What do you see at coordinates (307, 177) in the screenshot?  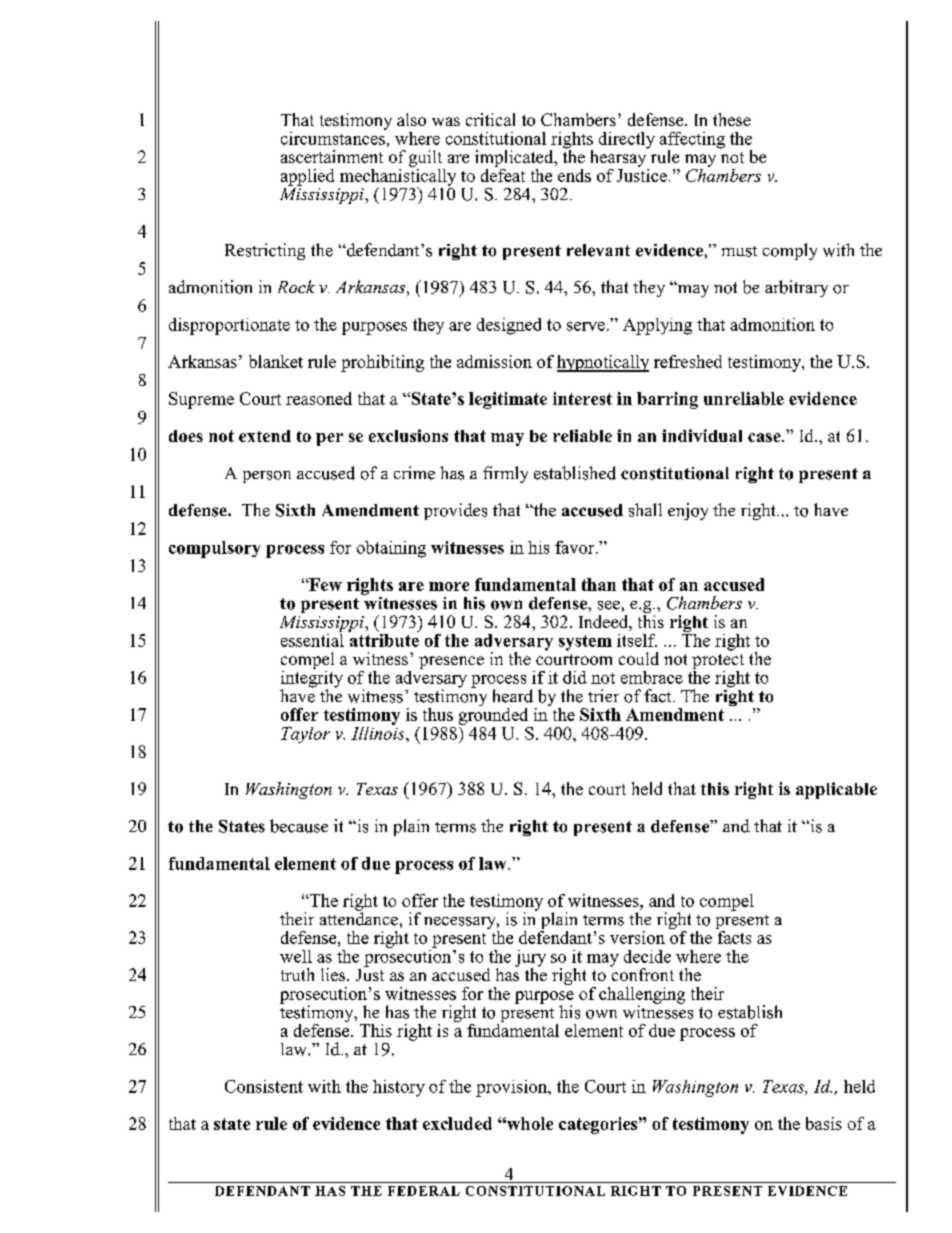 I see `applied` at bounding box center [307, 177].
